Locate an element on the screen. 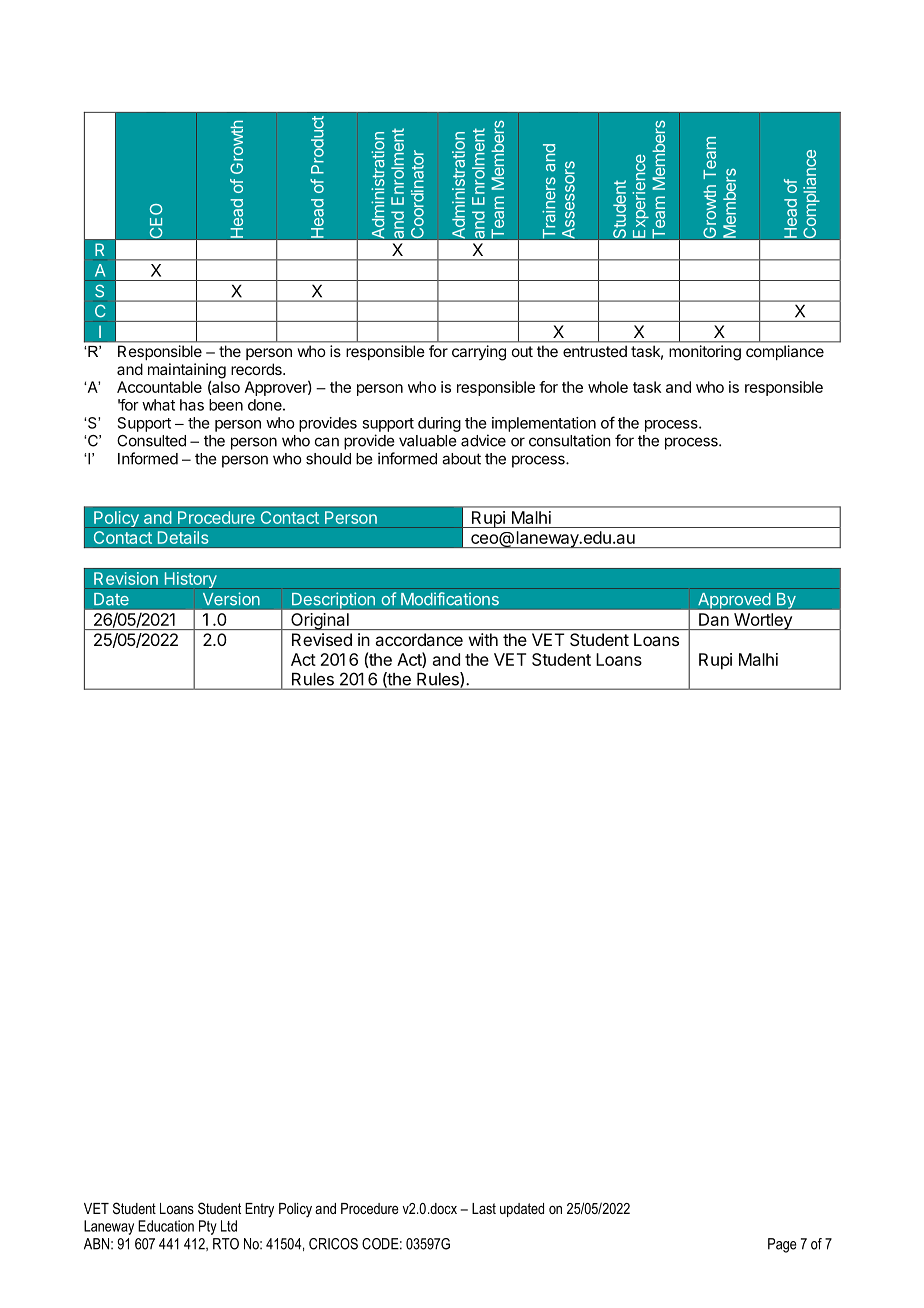 The image size is (924, 1308). carrying is located at coordinates (479, 353).
